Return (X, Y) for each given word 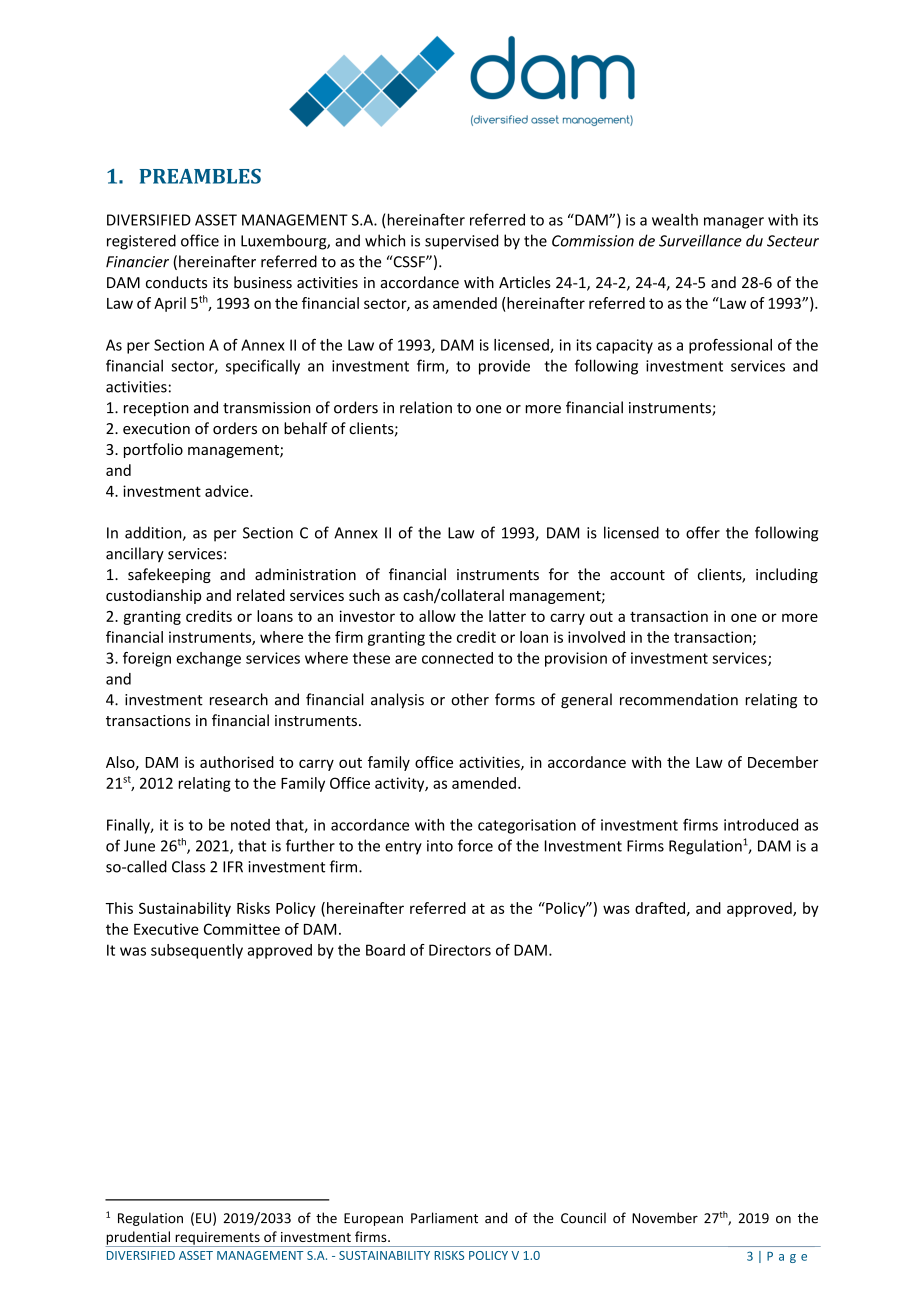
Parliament (444, 1218)
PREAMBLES (200, 176)
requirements (217, 1239)
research (239, 699)
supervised (461, 242)
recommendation (679, 699)
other (470, 699)
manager (734, 223)
